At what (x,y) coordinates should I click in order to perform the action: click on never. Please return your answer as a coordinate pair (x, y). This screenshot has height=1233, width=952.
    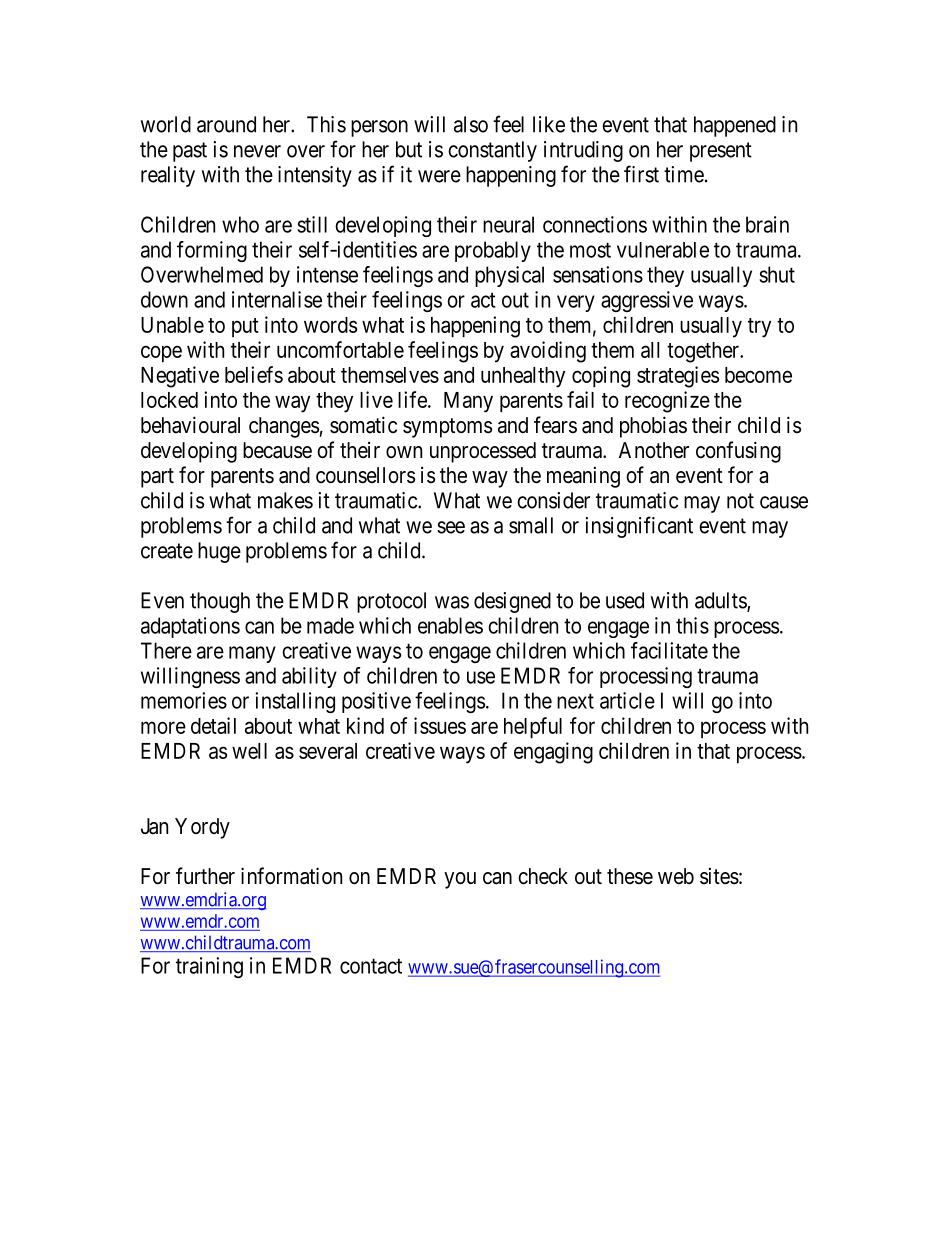
    Looking at the image, I should click on (257, 151).
